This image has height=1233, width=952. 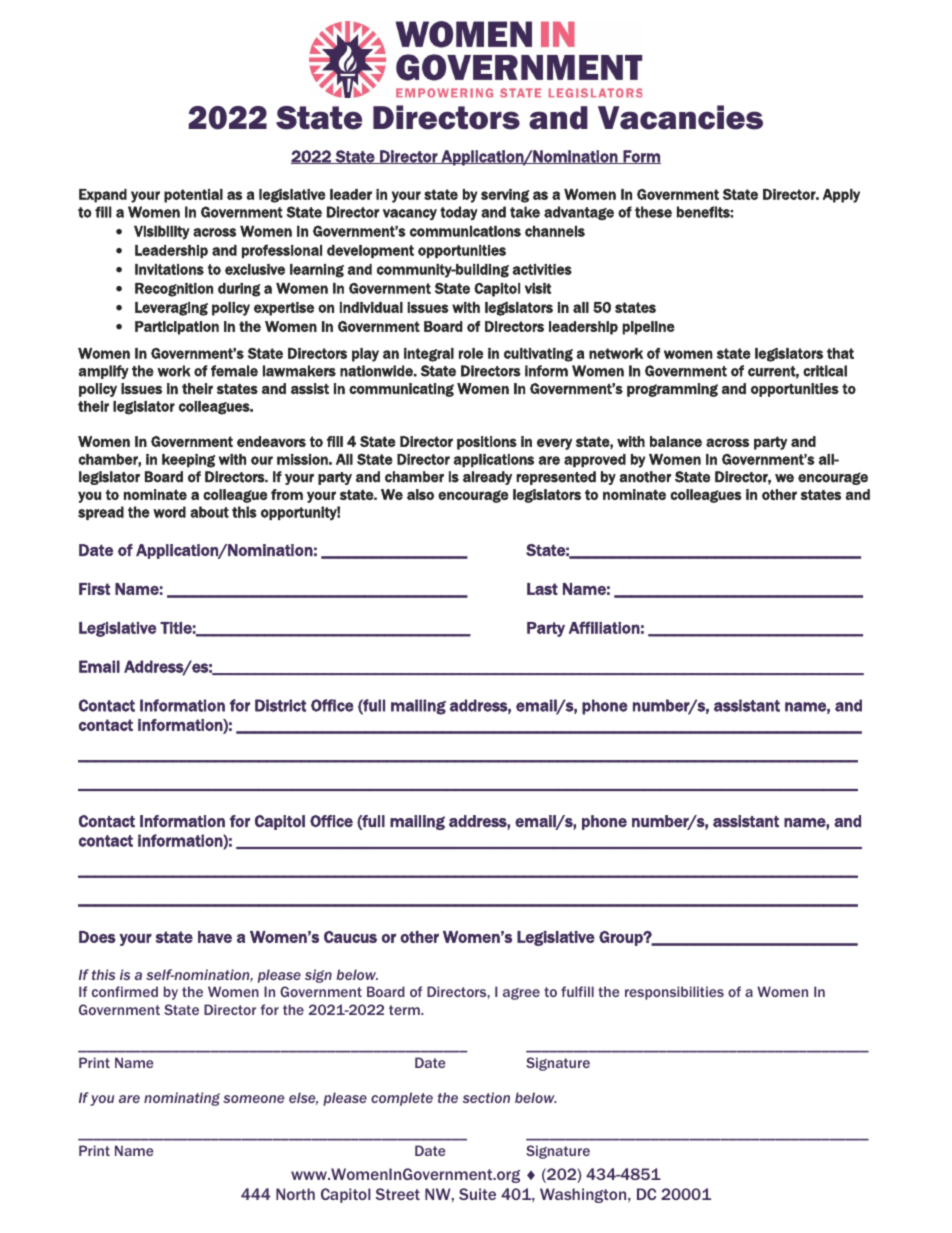 What do you see at coordinates (674, 993) in the image?
I see `responsibilities` at bounding box center [674, 993].
